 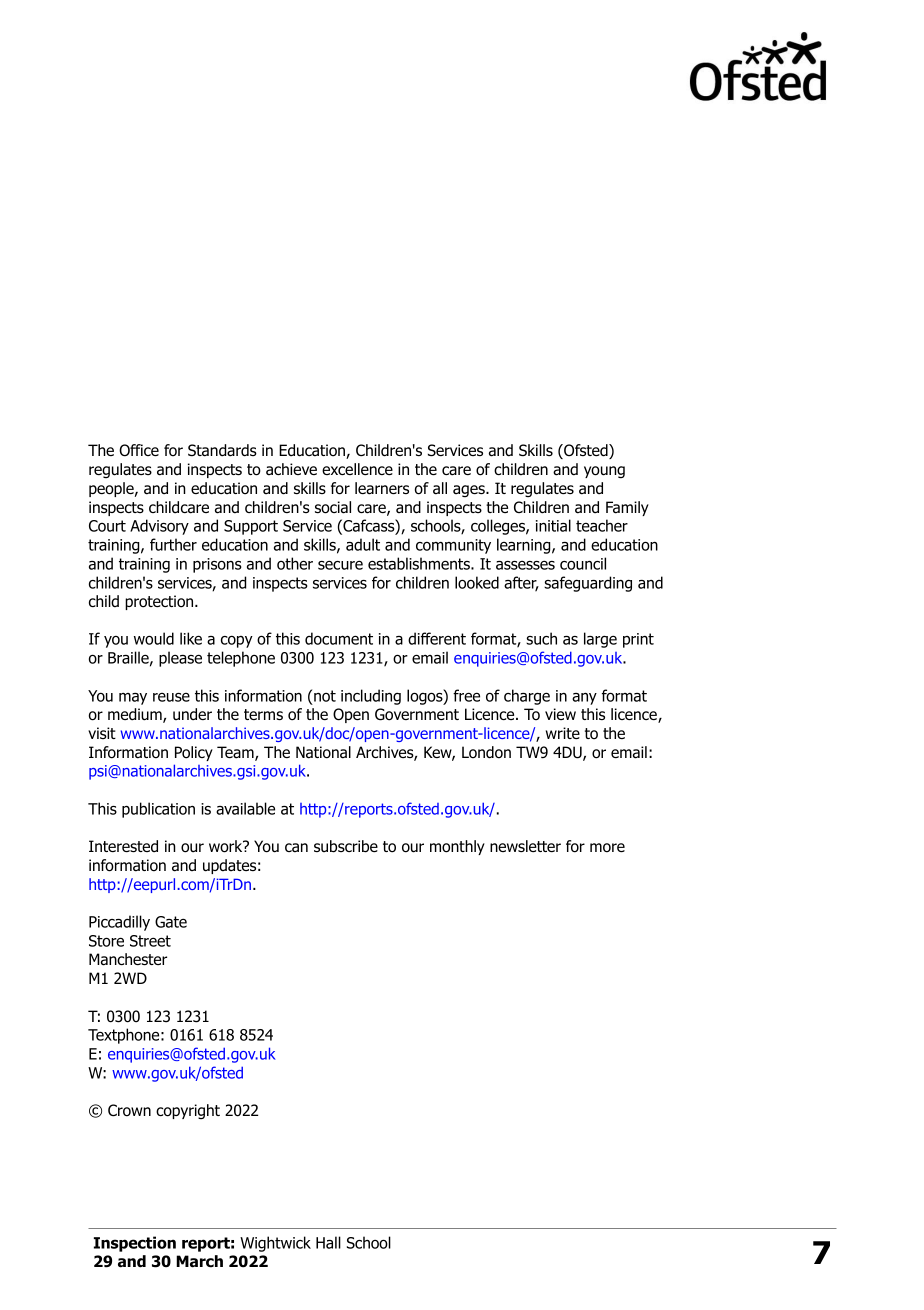 I want to click on Inspection, so click(x=135, y=1244).
